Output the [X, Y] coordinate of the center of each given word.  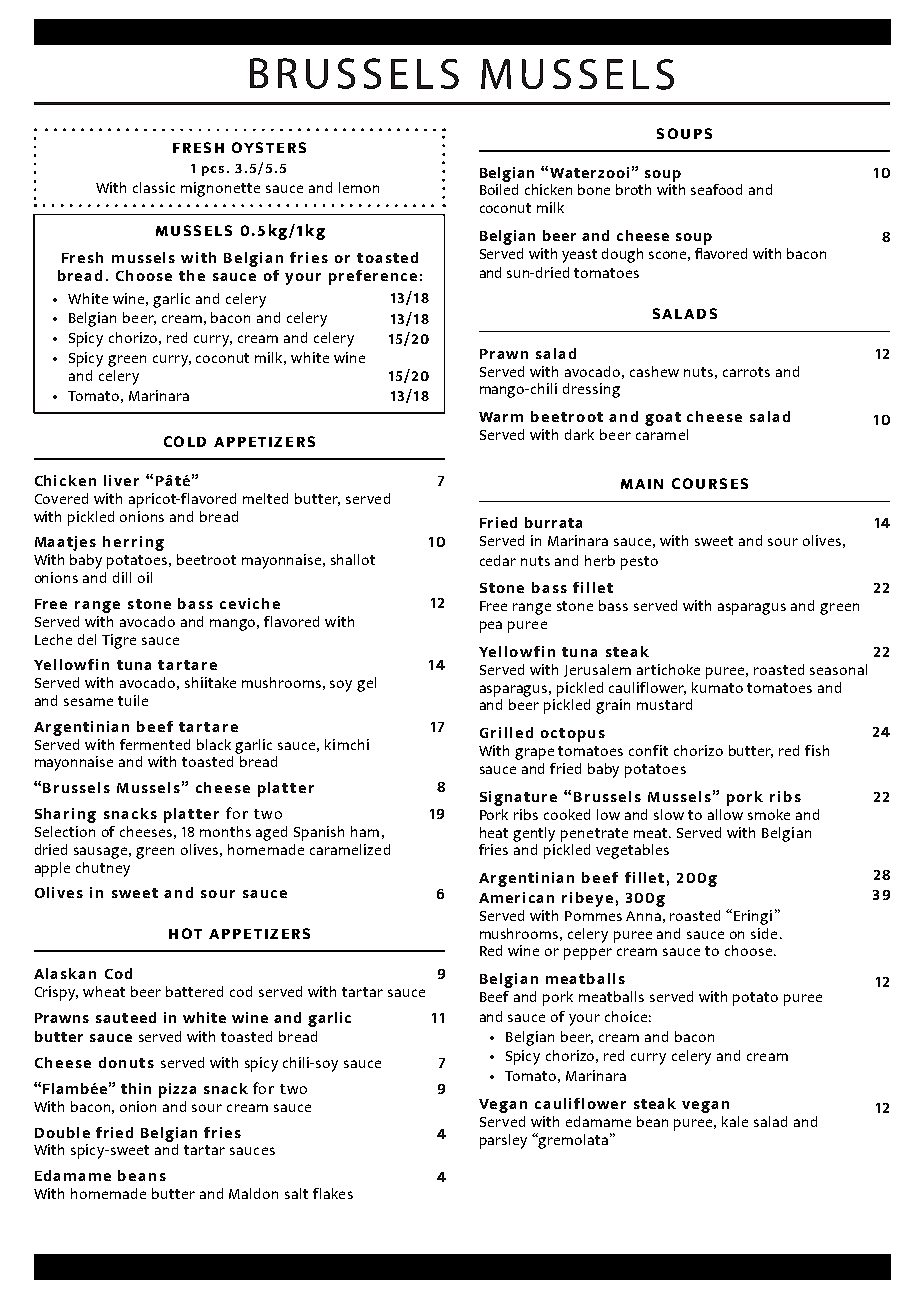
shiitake [210, 682]
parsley [503, 1141]
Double [62, 1132]
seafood [716, 189]
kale [735, 1121]
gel [366, 684]
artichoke [668, 669]
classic [154, 187]
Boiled [499, 189]
